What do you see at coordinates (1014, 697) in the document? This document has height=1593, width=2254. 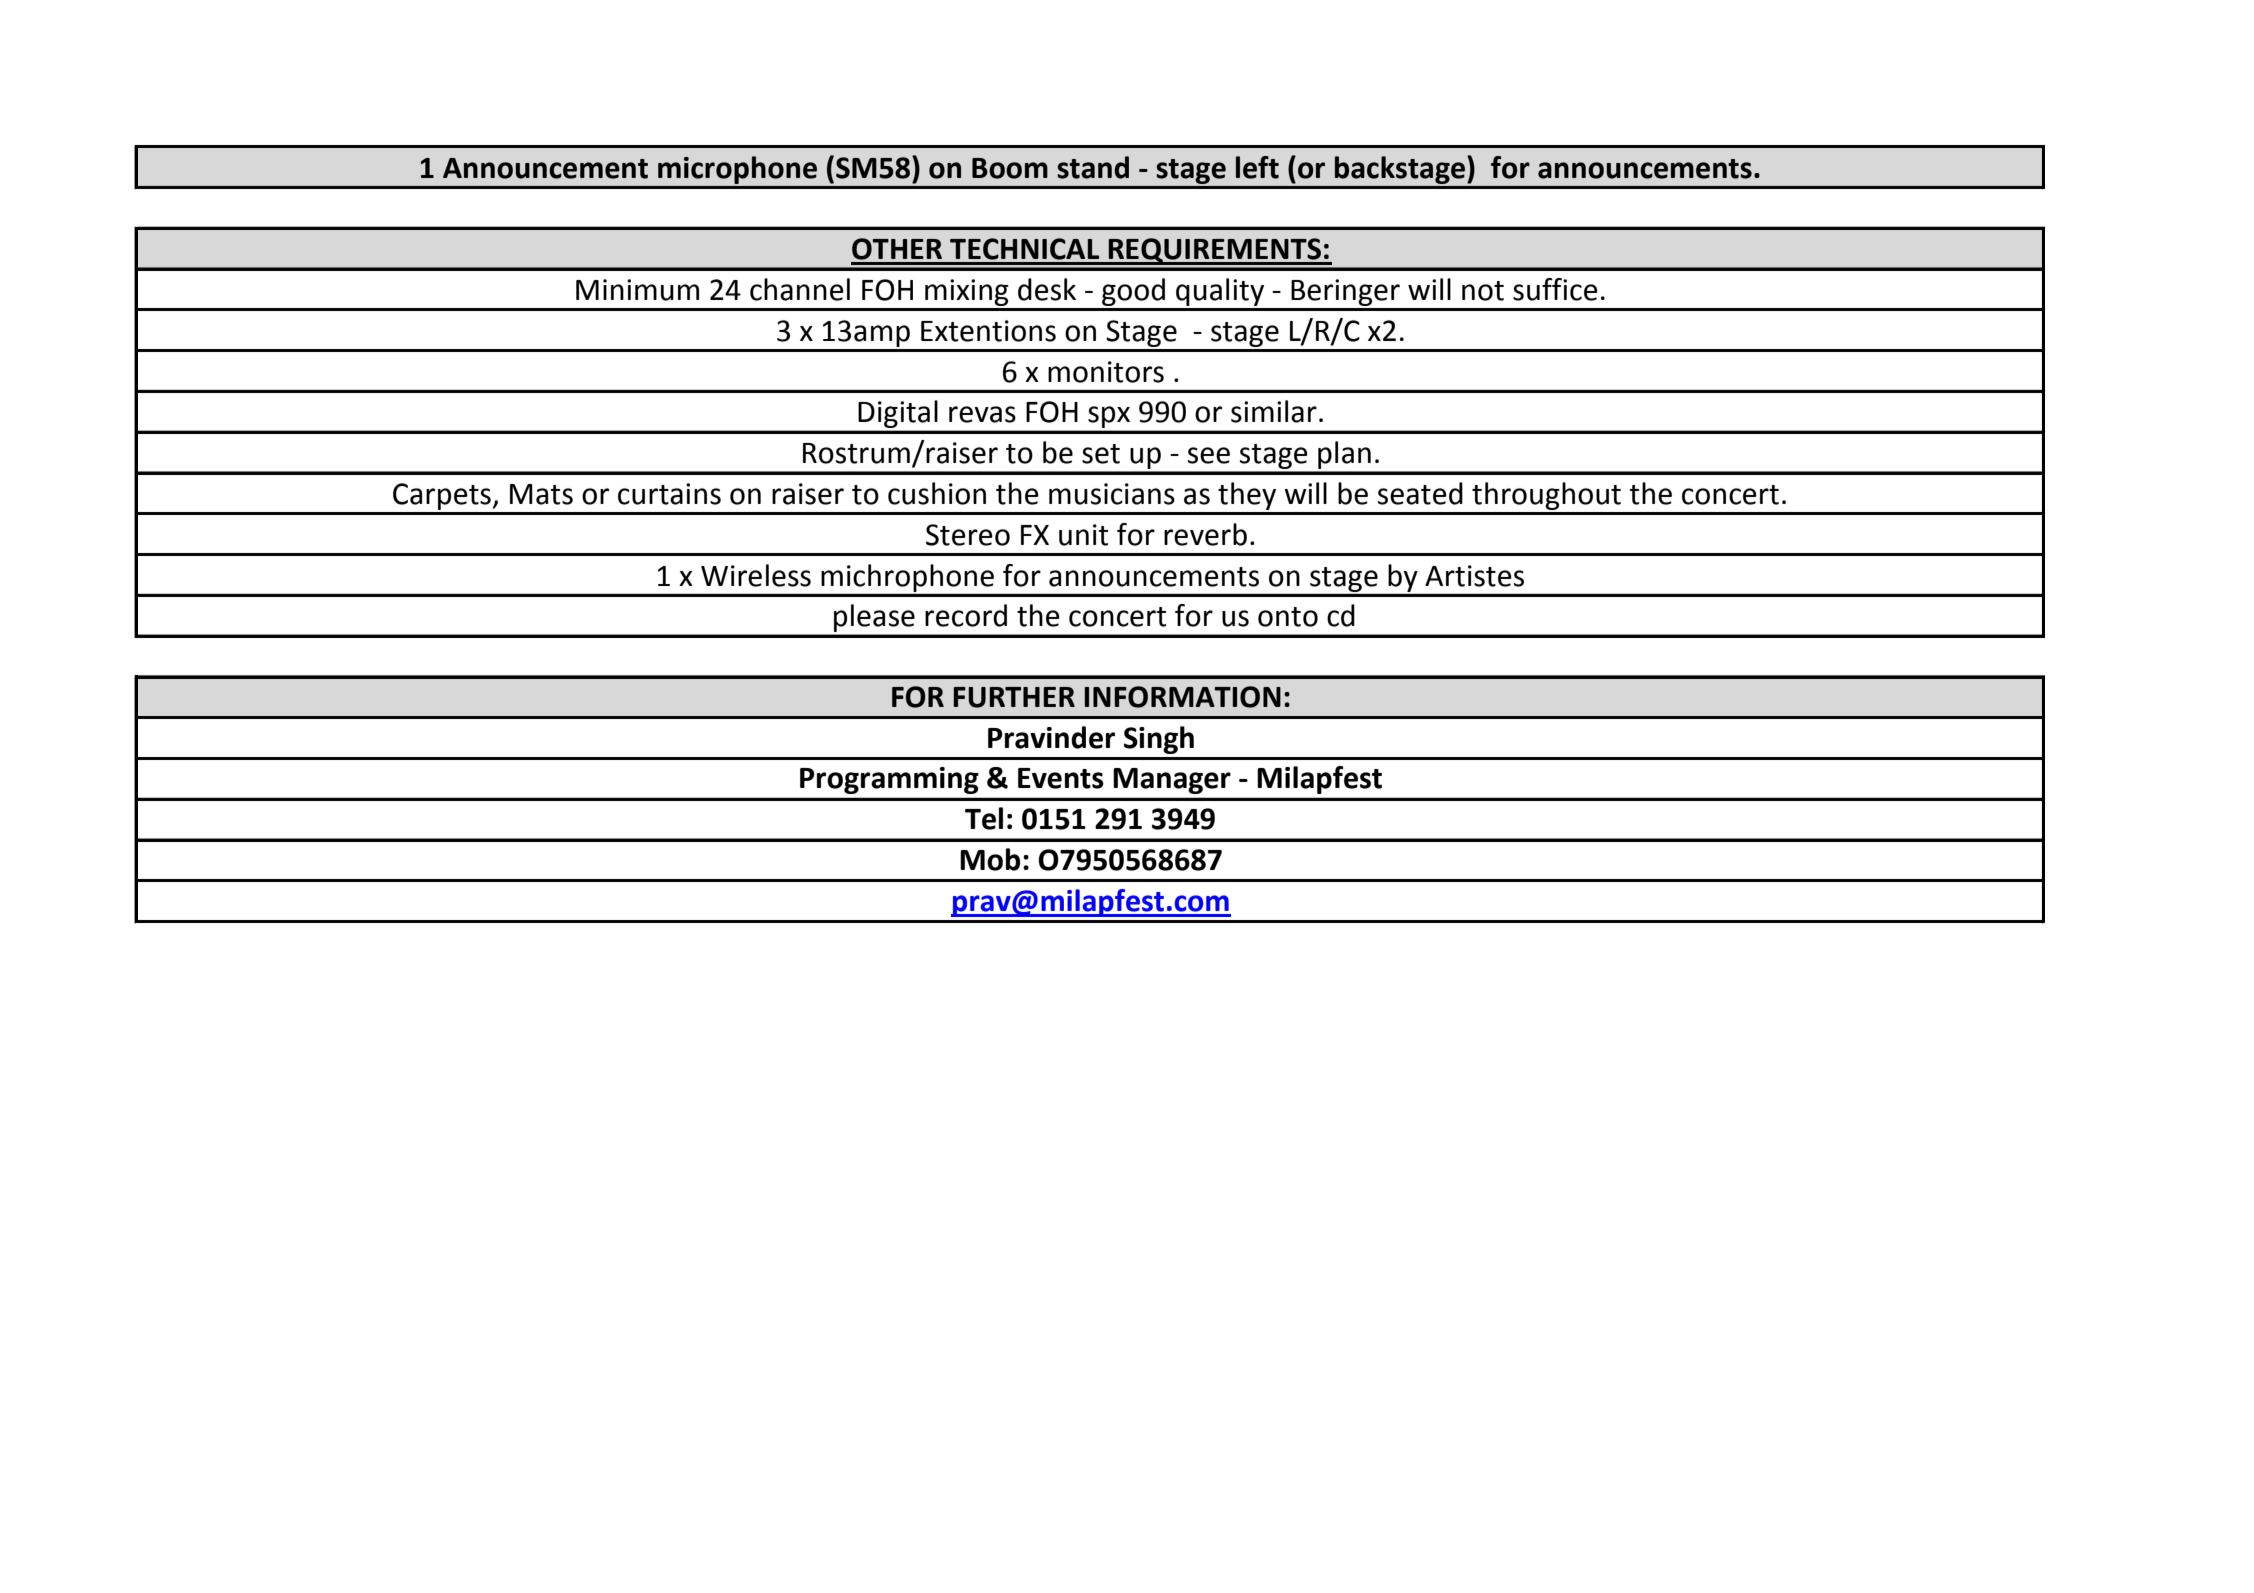 I see `FURTHER` at bounding box center [1014, 697].
